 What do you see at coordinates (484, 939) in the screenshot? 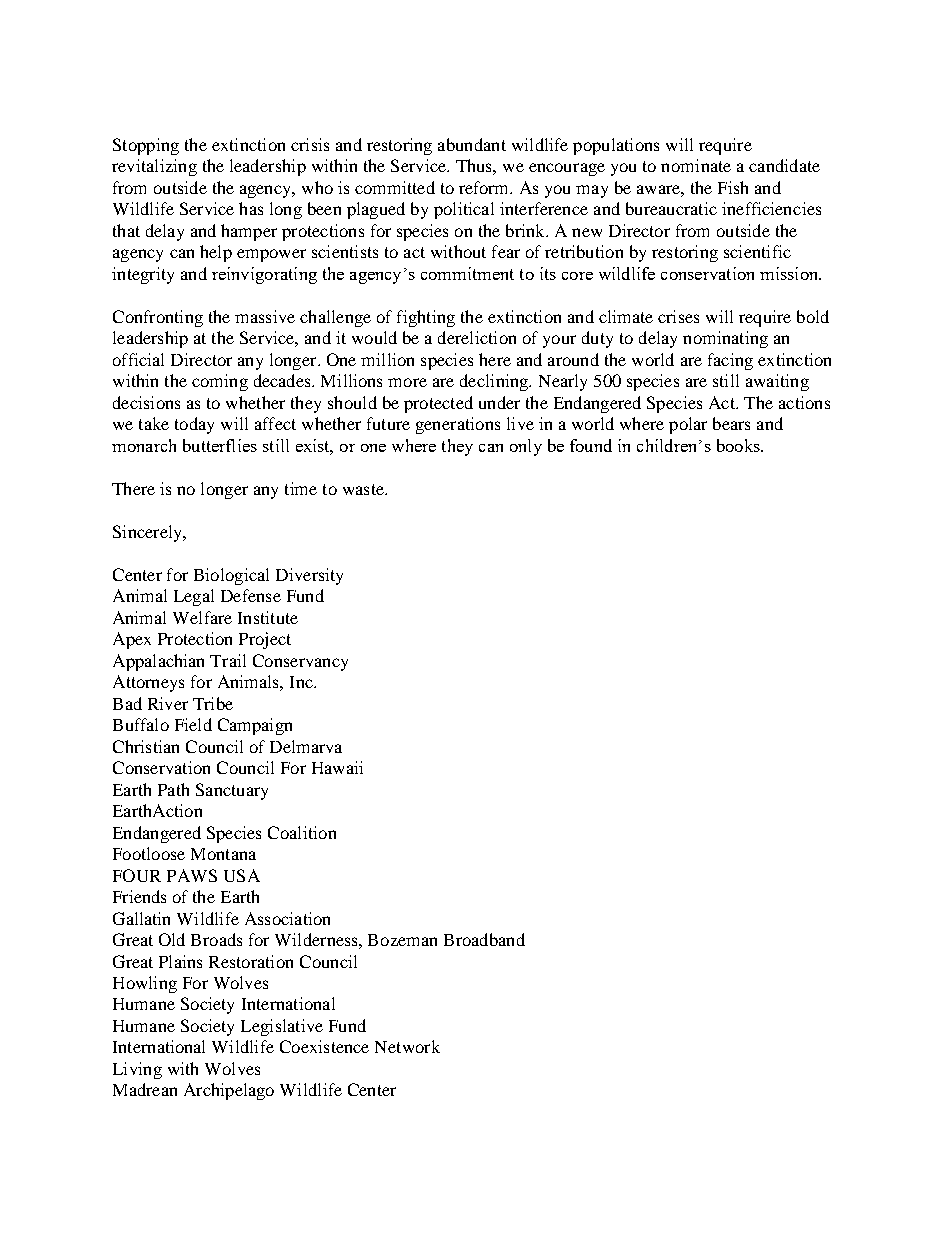
I see `Broadband` at bounding box center [484, 939].
